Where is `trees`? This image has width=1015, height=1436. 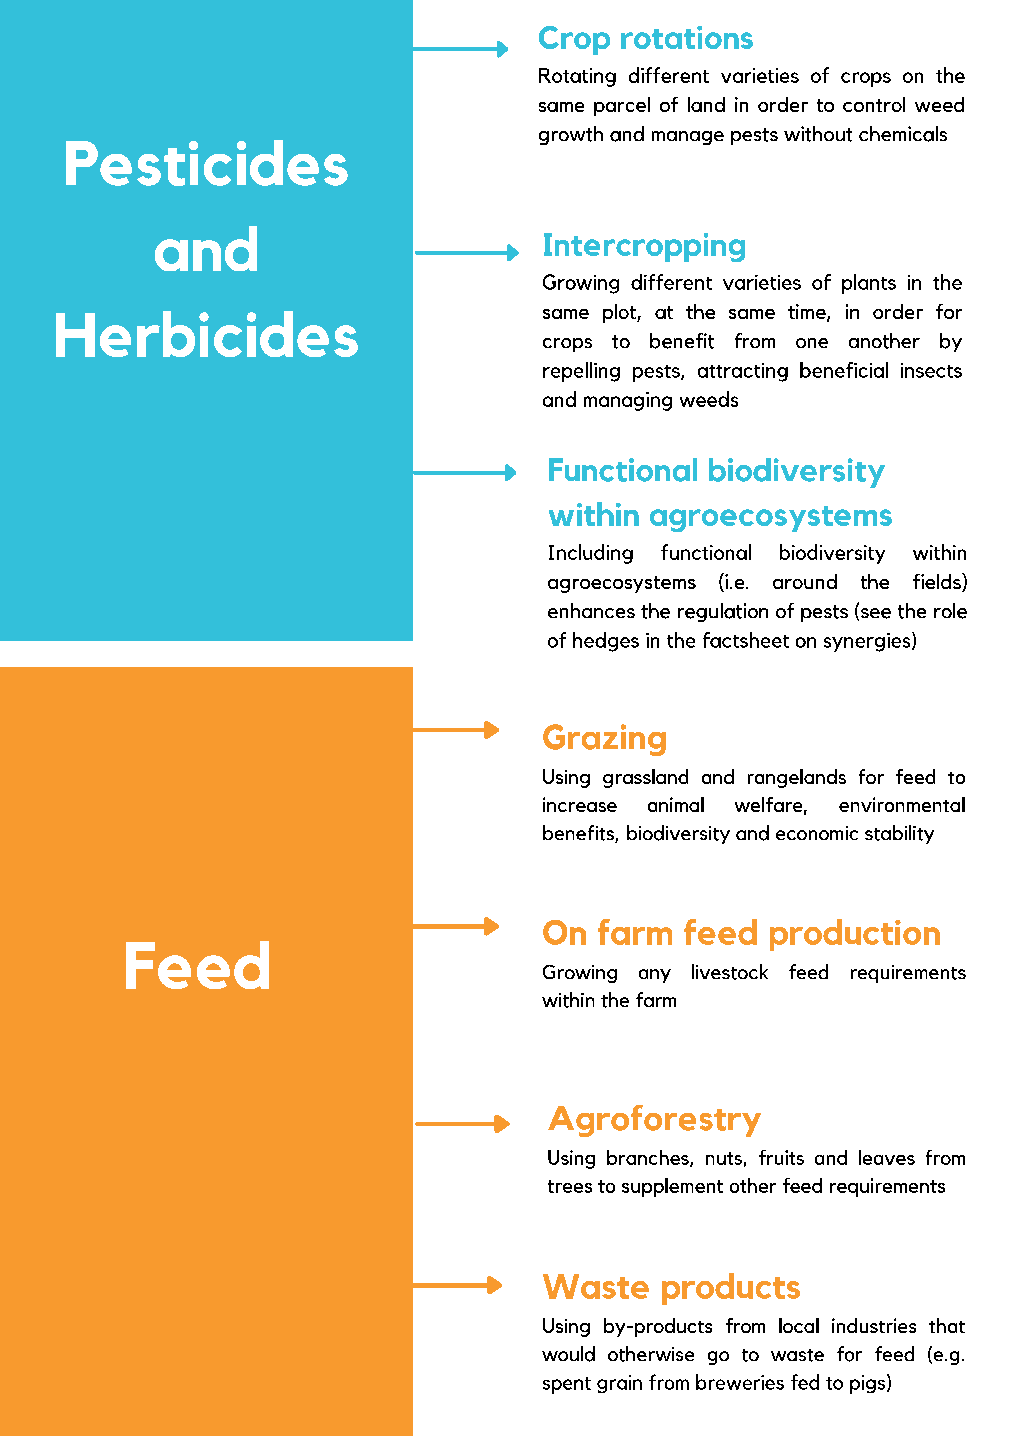 trees is located at coordinates (570, 1186).
